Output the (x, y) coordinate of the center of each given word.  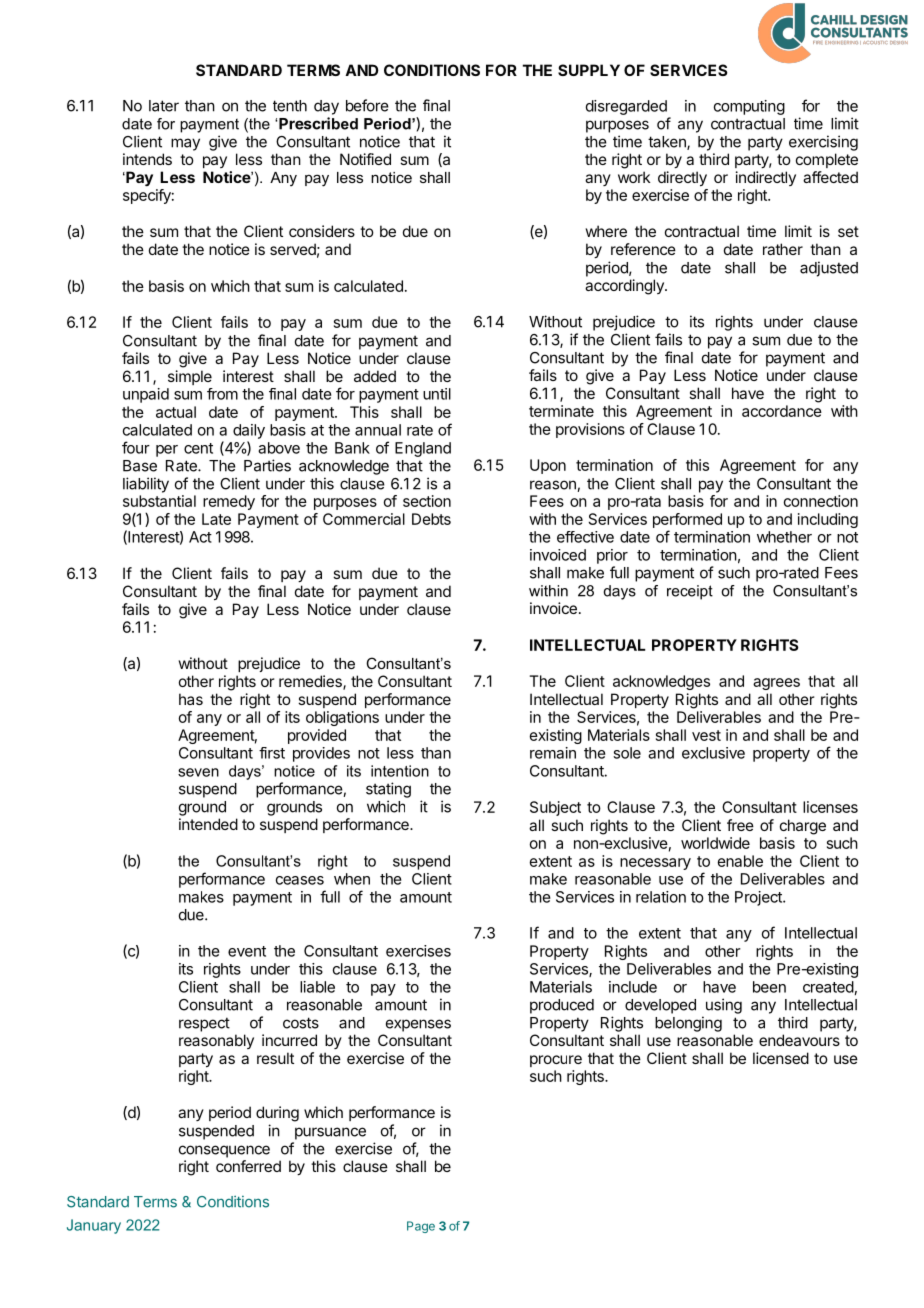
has (191, 699)
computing (749, 107)
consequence (224, 1151)
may (185, 144)
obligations (342, 718)
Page (421, 1227)
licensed (781, 1058)
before (367, 105)
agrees (776, 684)
